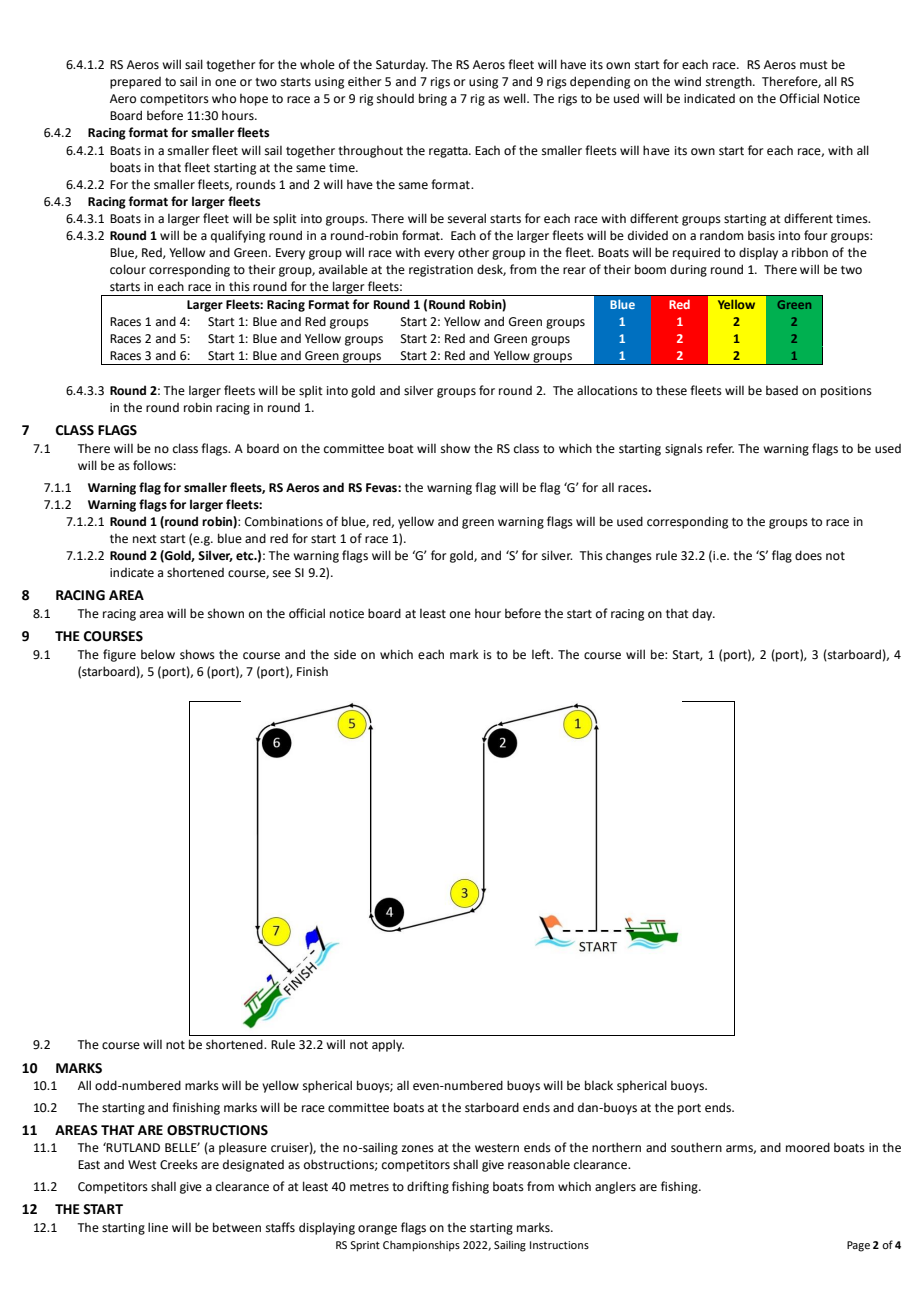 Image resolution: width=924 pixels, height=1308 pixels. I want to click on allocations, so click(607, 390).
